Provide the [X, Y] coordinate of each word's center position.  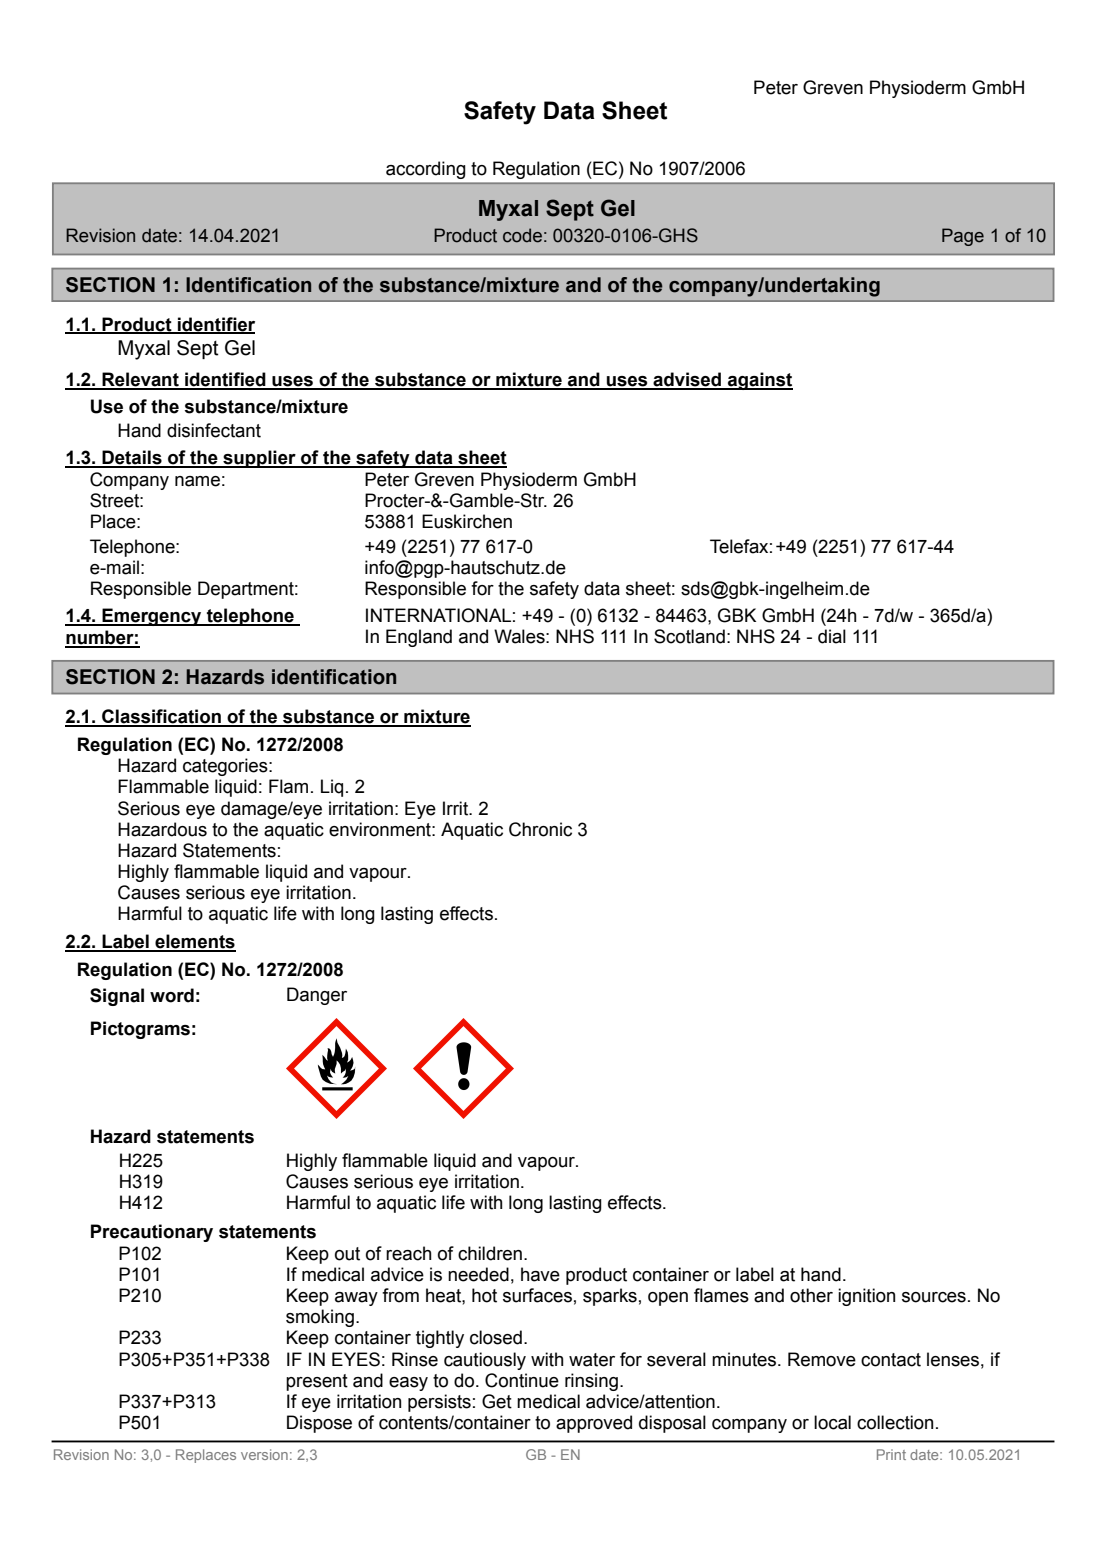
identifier [215, 325]
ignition [866, 1297]
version [264, 1454]
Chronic [540, 829]
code [522, 235]
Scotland [689, 636]
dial [832, 636]
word [172, 995]
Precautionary [152, 1233]
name [197, 481]
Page [963, 237]
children [490, 1253]
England [419, 638]
